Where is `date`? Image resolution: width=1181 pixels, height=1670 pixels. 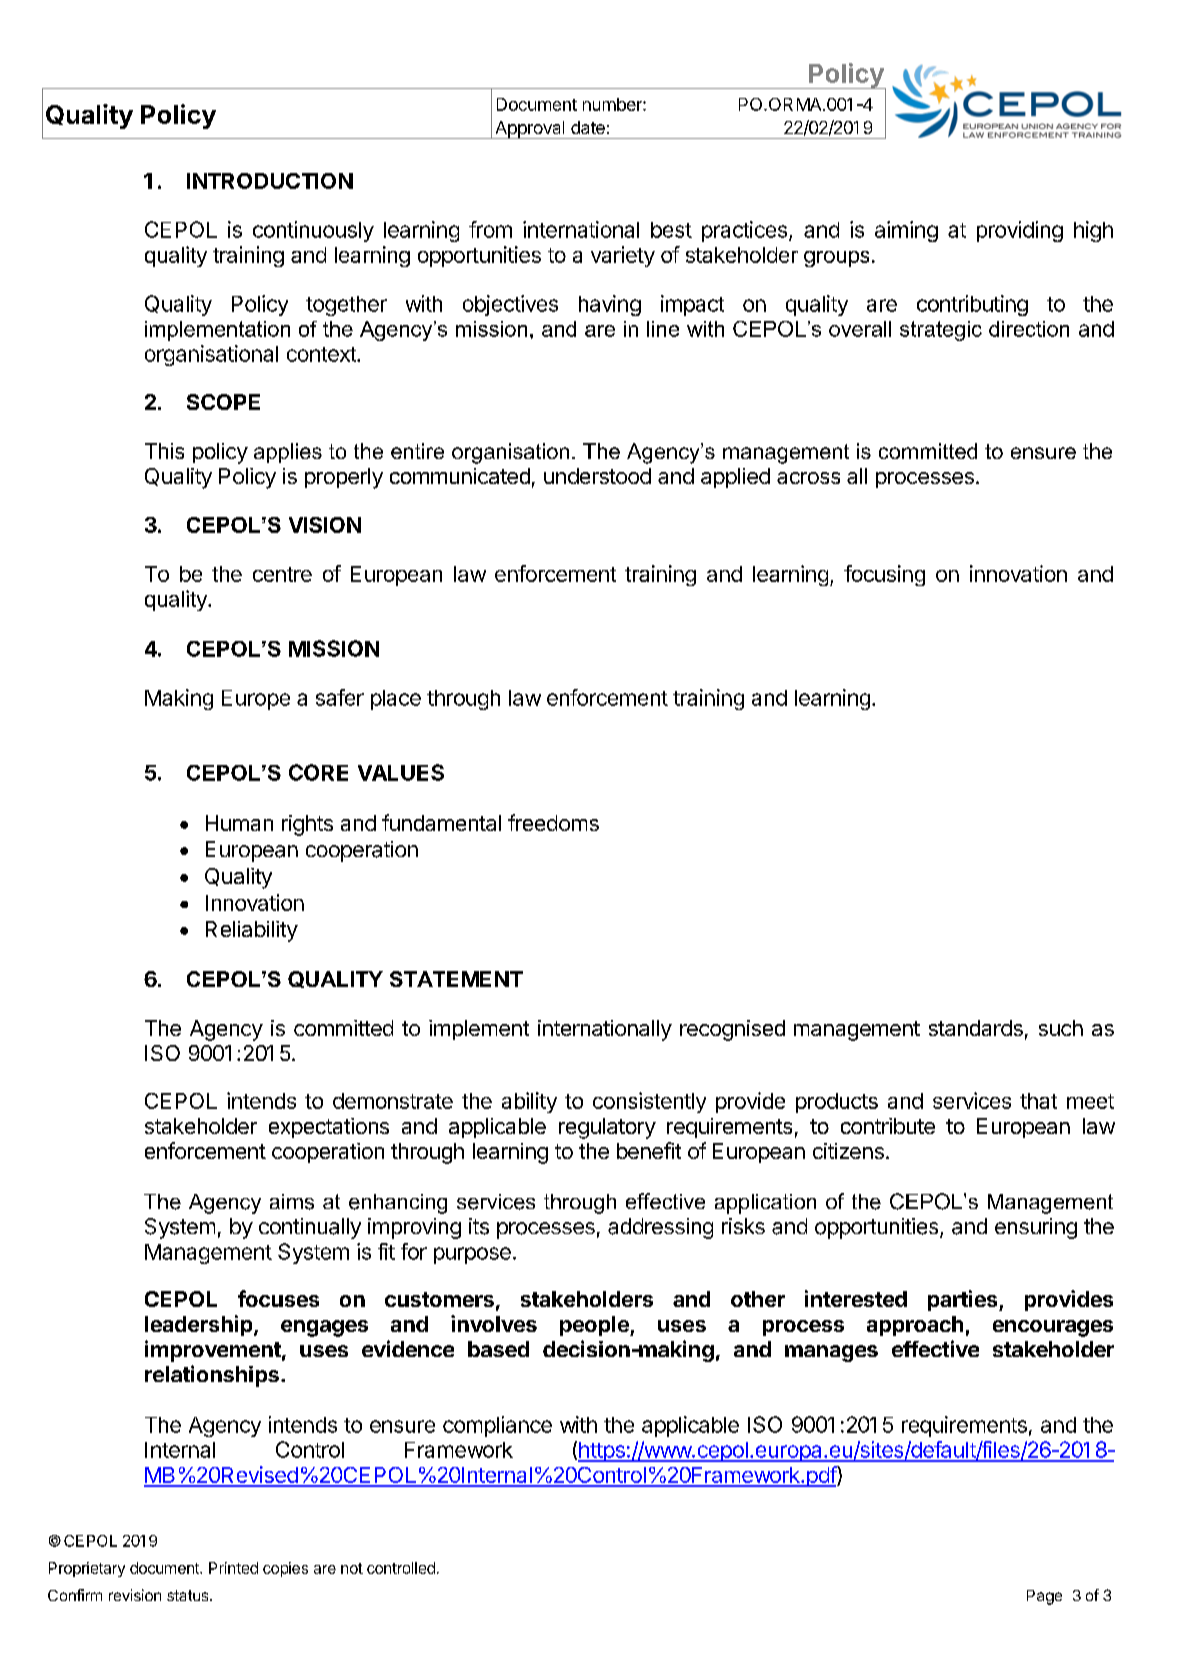
date is located at coordinates (588, 127).
